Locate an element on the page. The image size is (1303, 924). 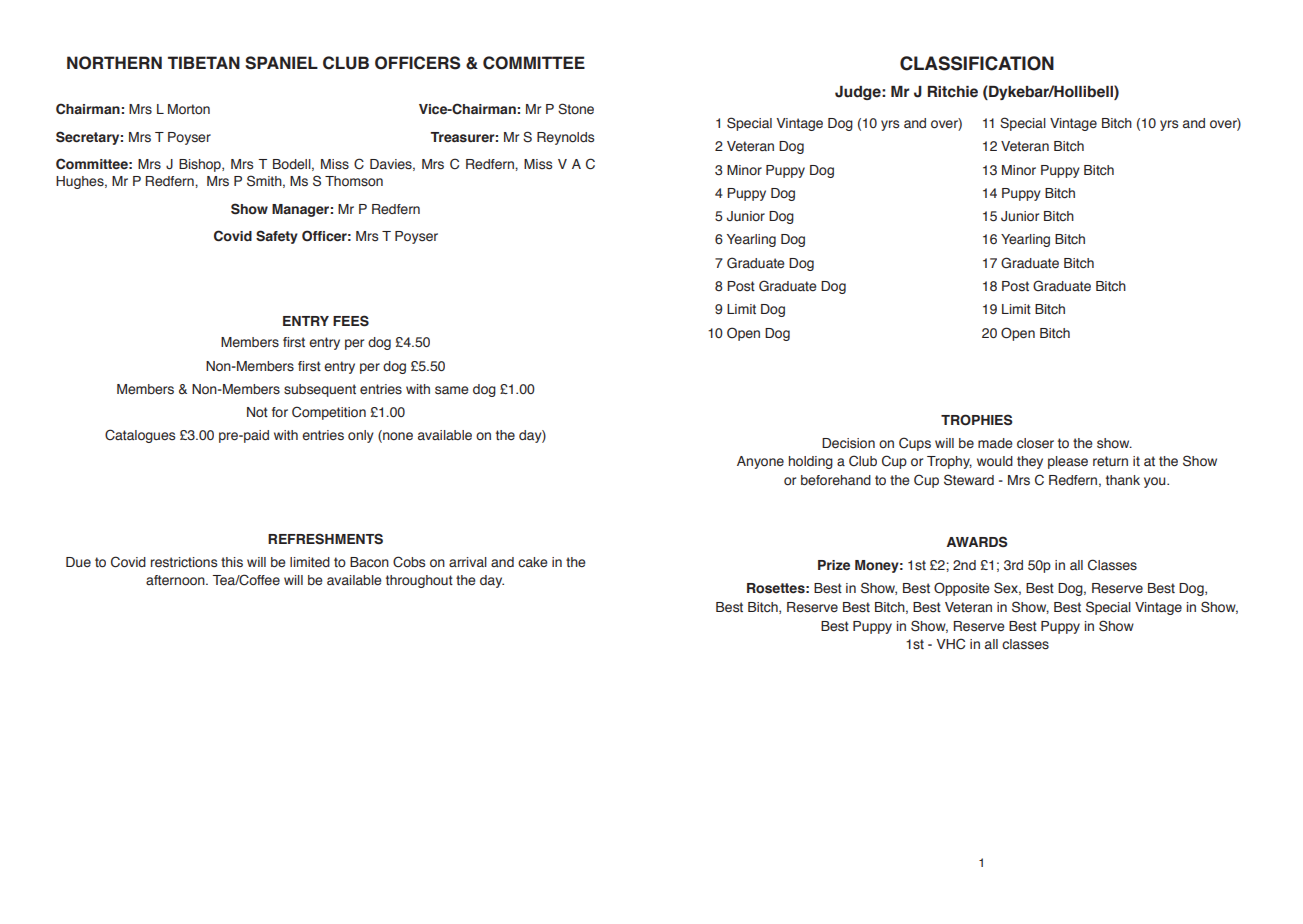
Stone is located at coordinates (576, 109).
